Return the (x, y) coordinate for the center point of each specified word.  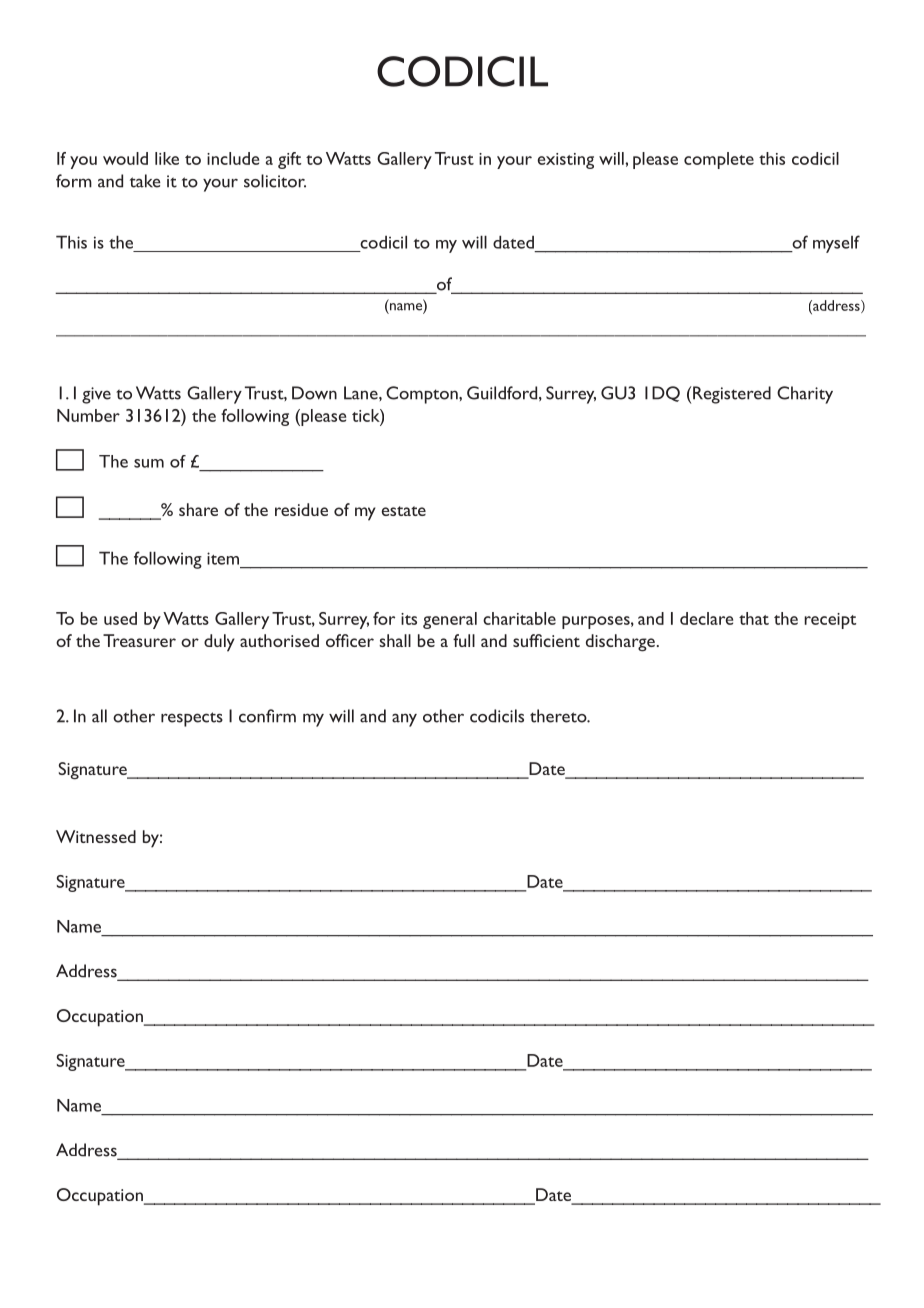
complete (719, 160)
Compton (423, 395)
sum (149, 463)
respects (192, 719)
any (404, 720)
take (145, 181)
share (198, 509)
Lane (362, 393)
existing (566, 161)
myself (836, 244)
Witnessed (96, 836)
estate (404, 511)
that (754, 618)
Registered (732, 395)
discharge (620, 643)
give (96, 395)
